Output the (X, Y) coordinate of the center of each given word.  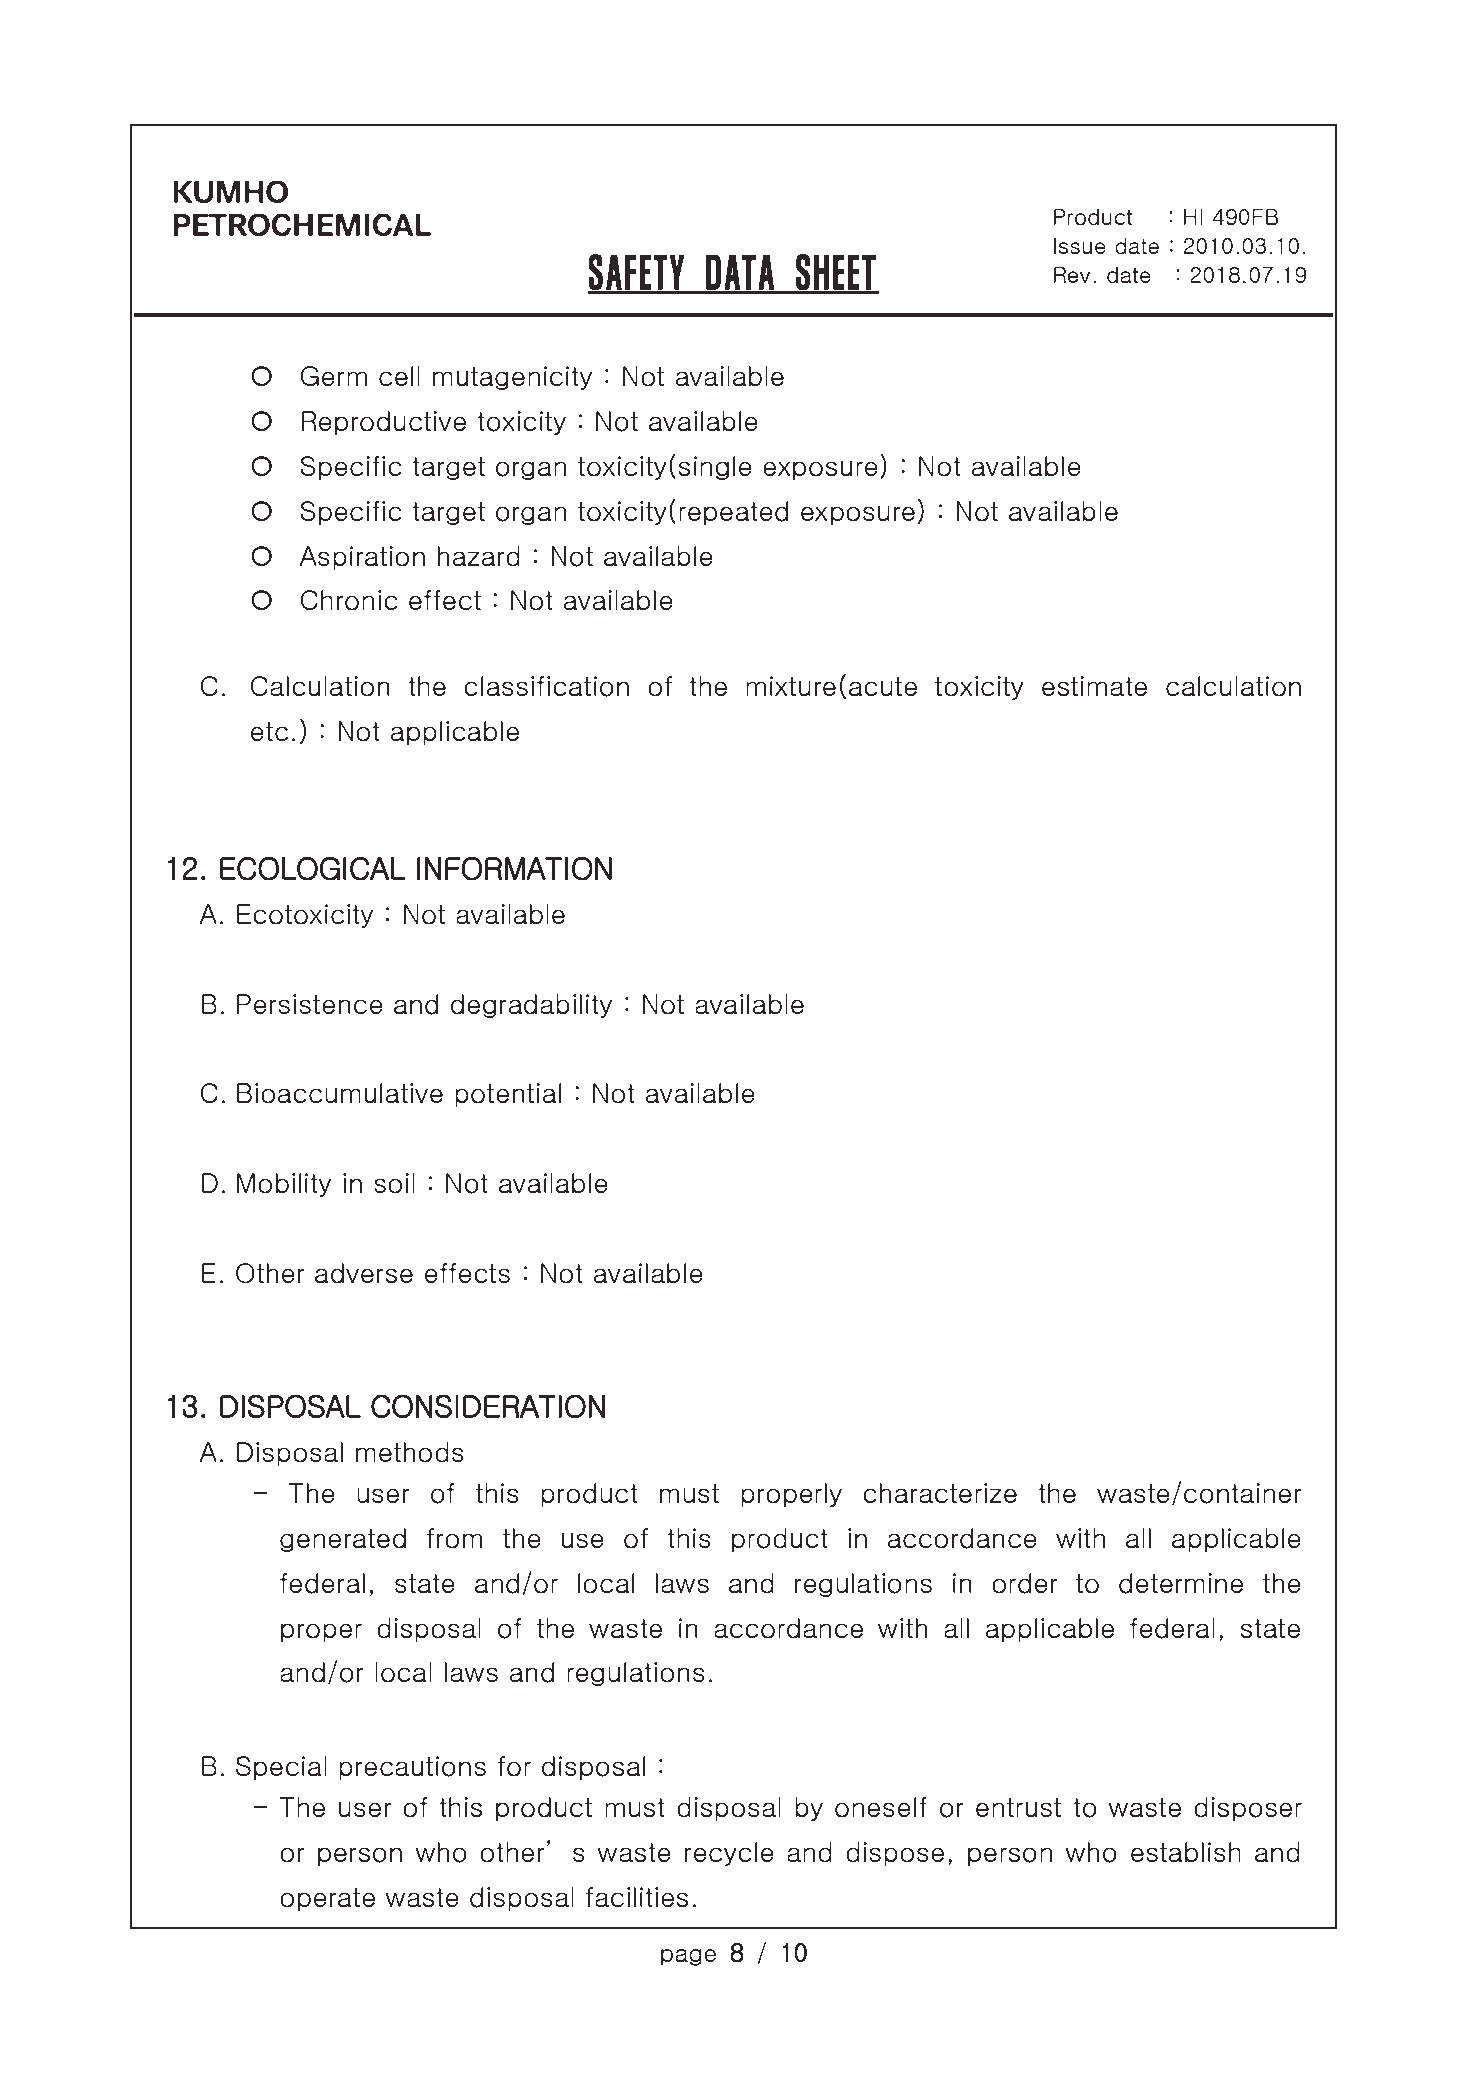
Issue (1080, 246)
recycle (729, 1854)
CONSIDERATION (488, 1406)
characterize (940, 1493)
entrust (1018, 1808)
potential (508, 1095)
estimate (1094, 686)
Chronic (349, 600)
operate (327, 1899)
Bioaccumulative (340, 1093)
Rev (1072, 275)
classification (546, 686)
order (1024, 1583)
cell (399, 376)
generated (343, 1540)
